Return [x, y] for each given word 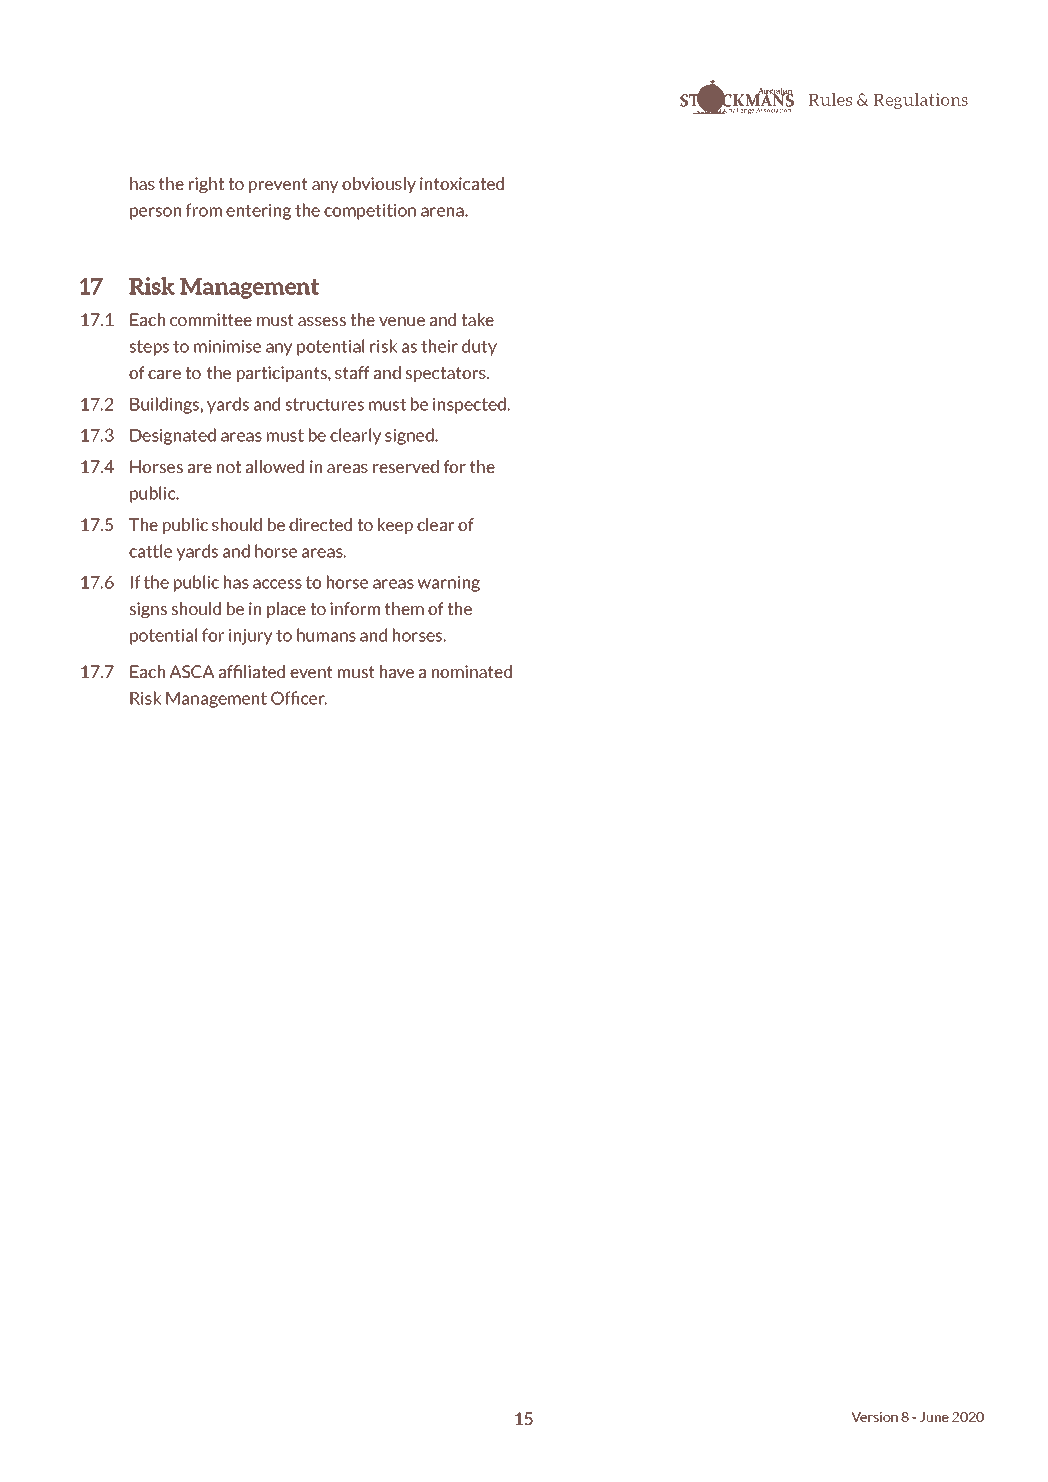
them [404, 608]
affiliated [252, 671]
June [934, 1417]
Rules [830, 99]
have [397, 671]
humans [326, 635]
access [277, 584]
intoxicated [462, 183]
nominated [472, 671]
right [206, 185]
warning [448, 583]
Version [874, 1416]
